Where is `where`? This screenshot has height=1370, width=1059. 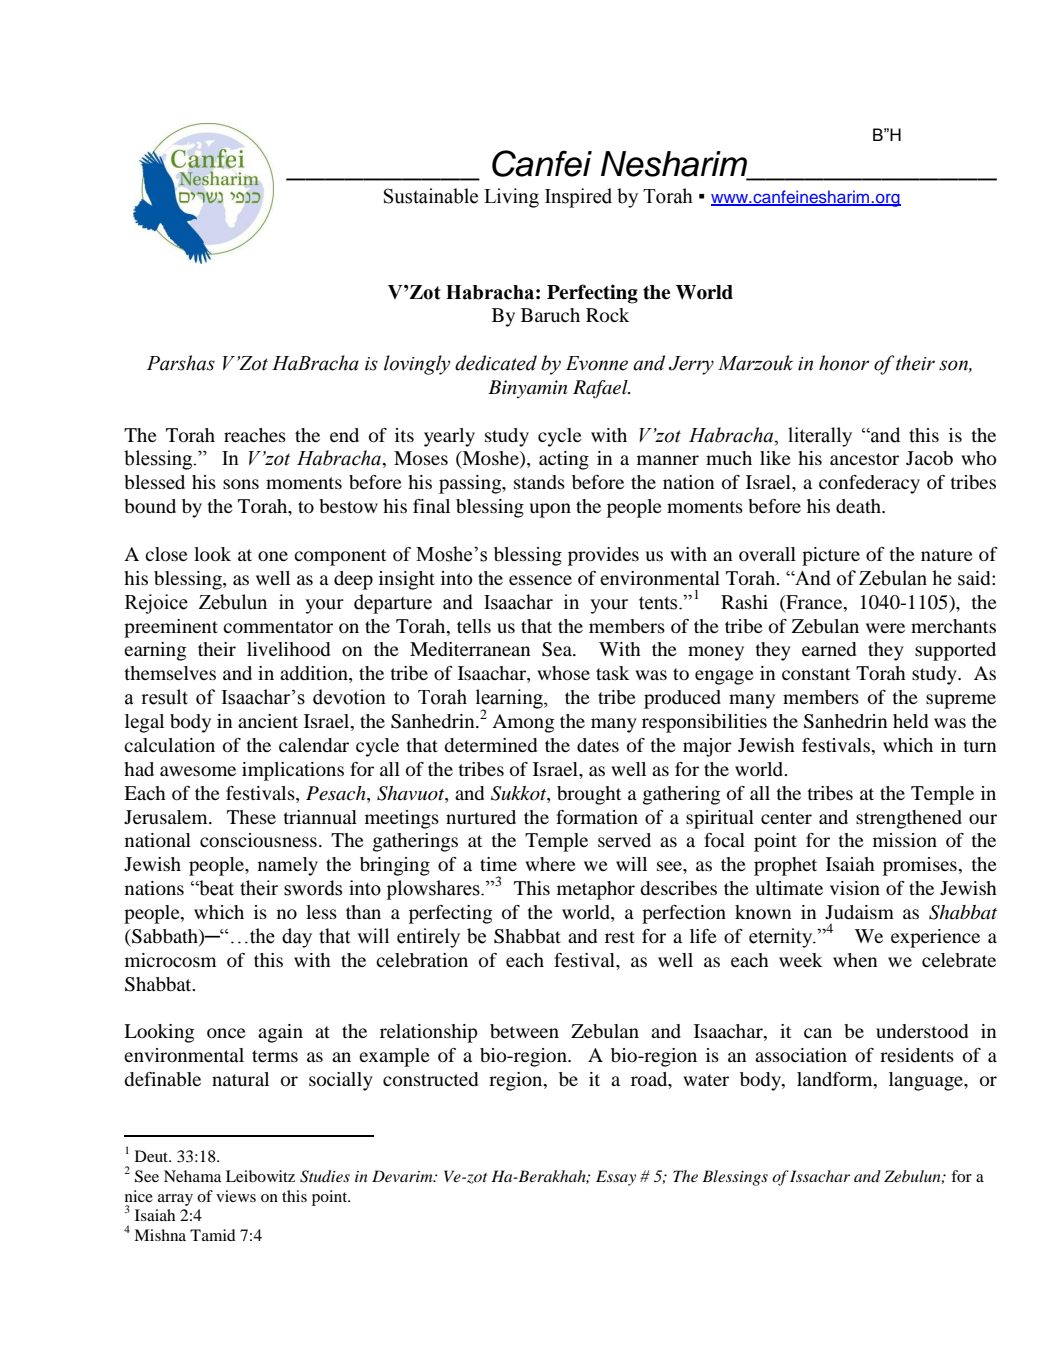
where is located at coordinates (550, 864).
